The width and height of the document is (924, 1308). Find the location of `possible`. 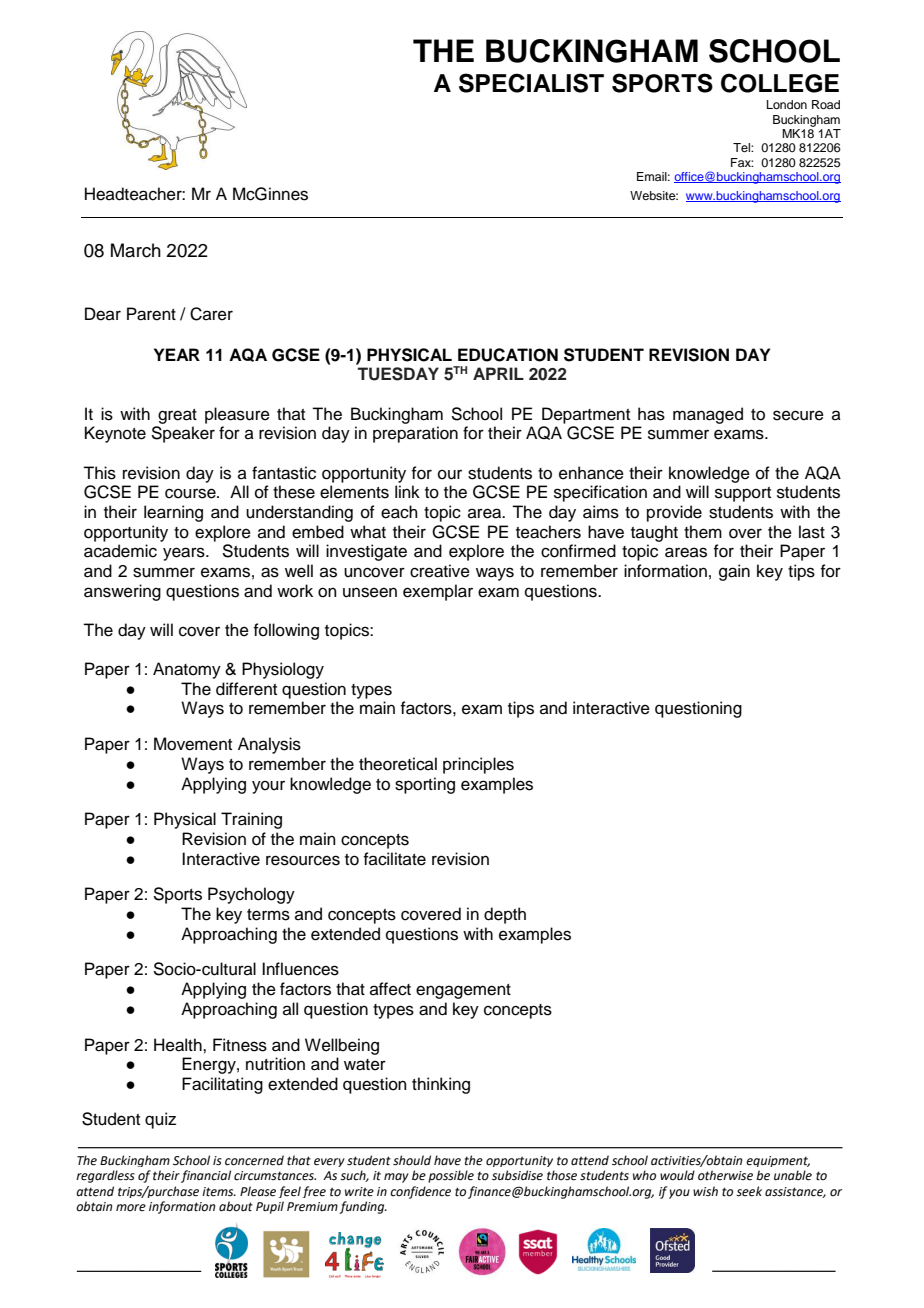

possible is located at coordinates (451, 1176).
